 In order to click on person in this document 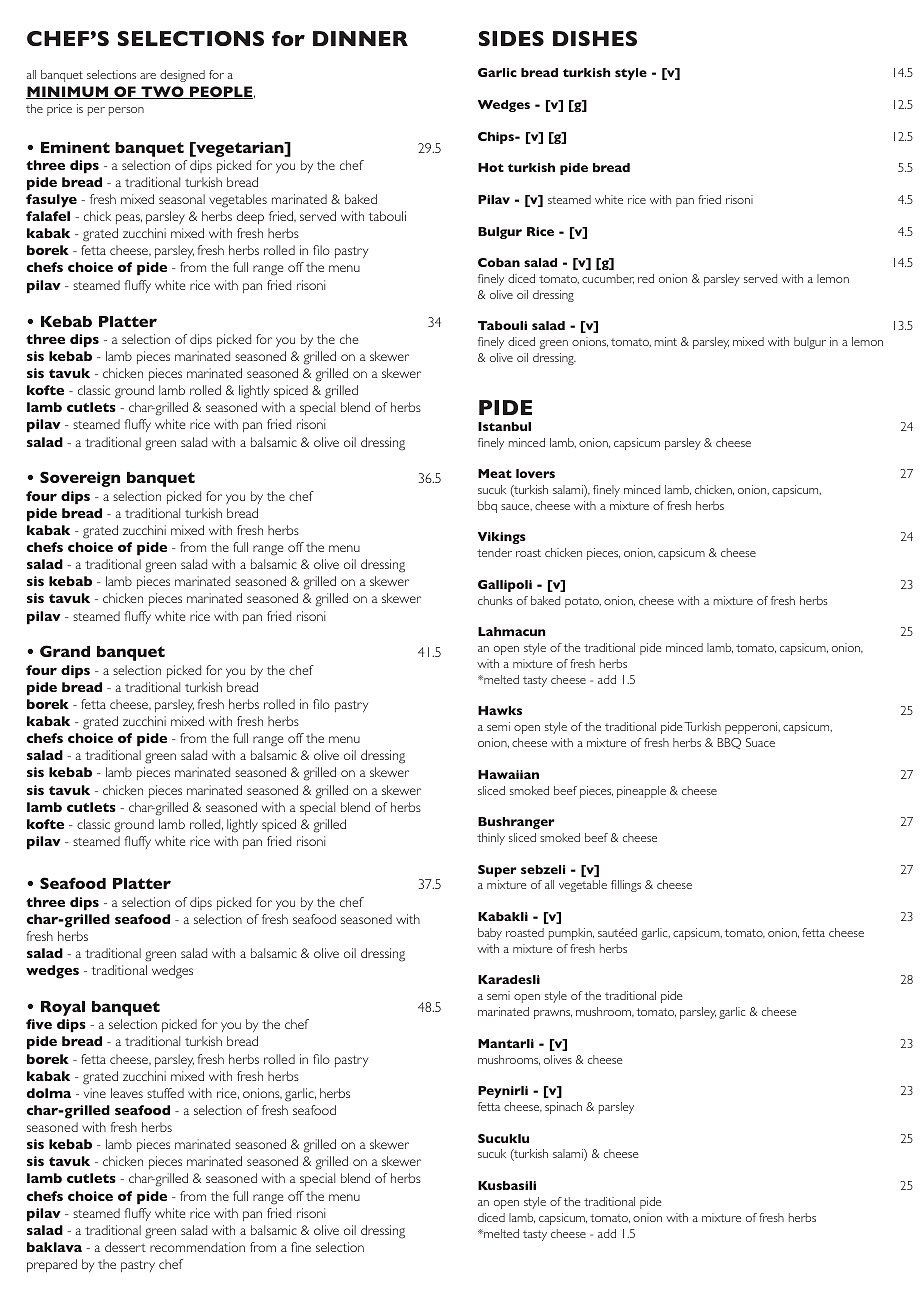, I will do `click(126, 111)`.
